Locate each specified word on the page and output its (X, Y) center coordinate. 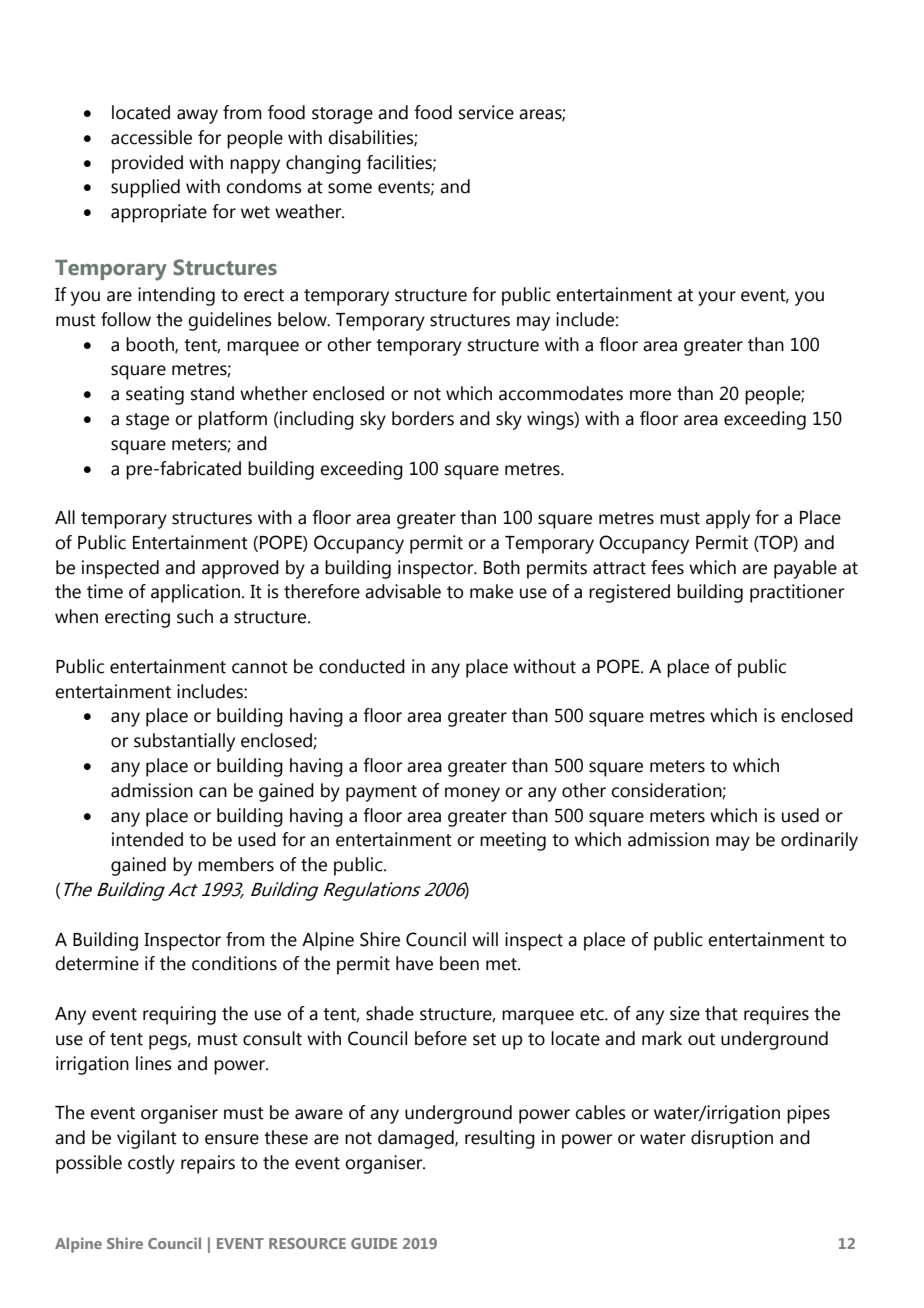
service (486, 112)
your (717, 298)
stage (147, 421)
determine (97, 963)
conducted (362, 666)
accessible (151, 137)
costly (151, 1164)
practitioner (797, 593)
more (650, 395)
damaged (417, 1139)
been (459, 963)
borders (423, 418)
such (195, 616)
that (721, 1013)
